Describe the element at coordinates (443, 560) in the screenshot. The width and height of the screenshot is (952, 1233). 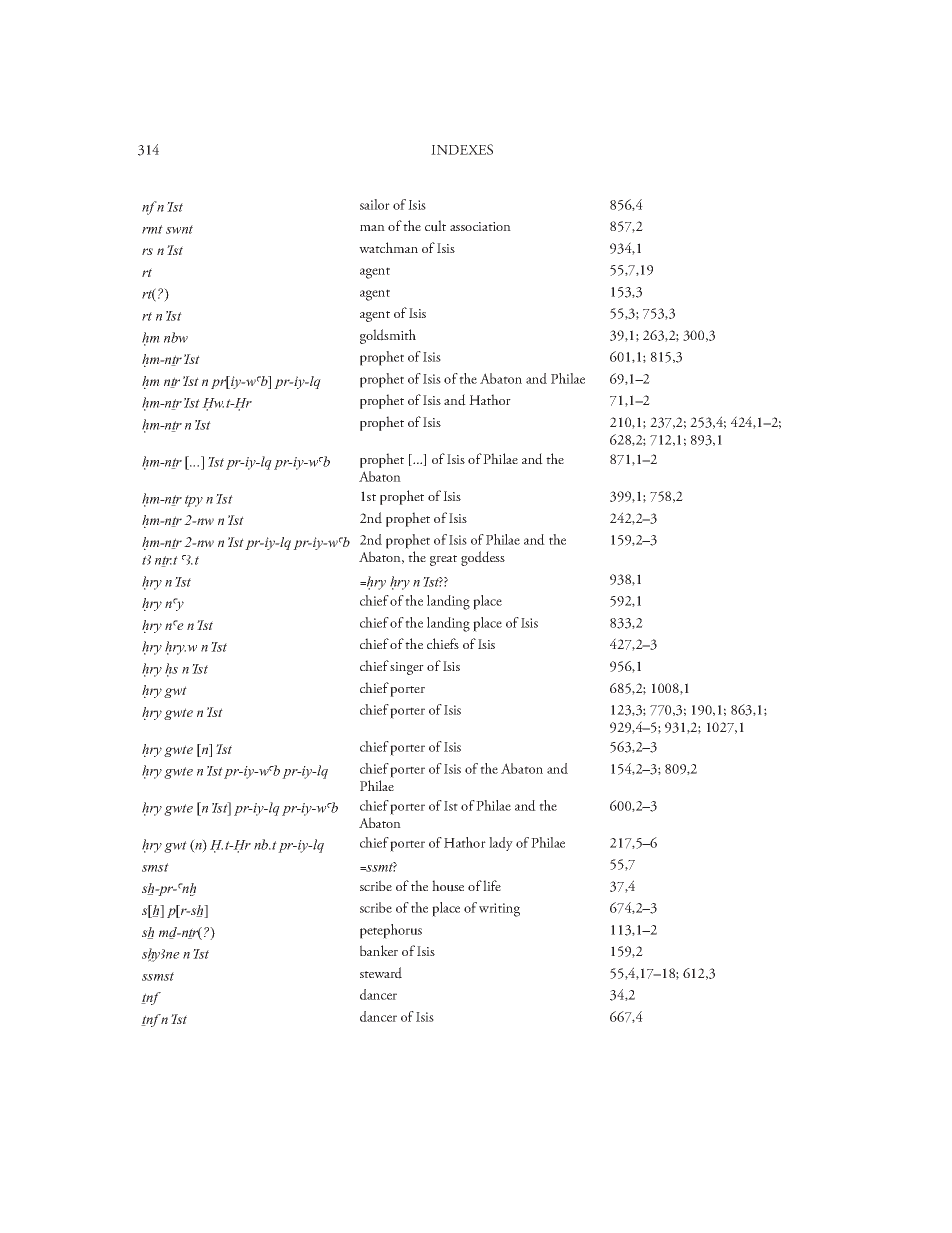
I see `great` at that location.
